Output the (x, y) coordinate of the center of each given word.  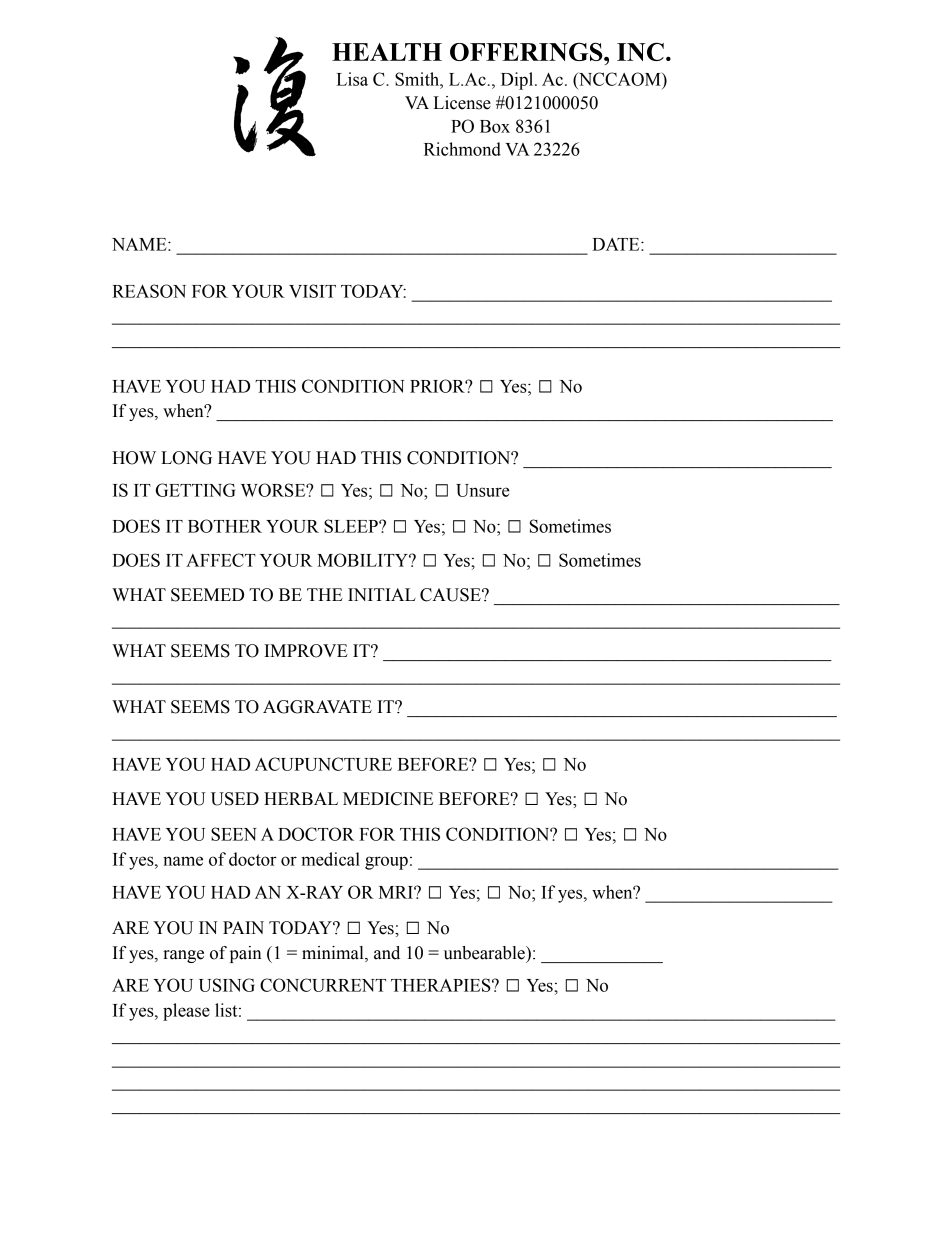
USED (235, 799)
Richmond (462, 149)
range (183, 956)
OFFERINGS (527, 51)
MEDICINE (388, 799)
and (387, 953)
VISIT (312, 291)
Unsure (483, 490)
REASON (149, 291)
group (386, 863)
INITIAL (382, 594)
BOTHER (225, 526)
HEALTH (387, 52)
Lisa (352, 79)
